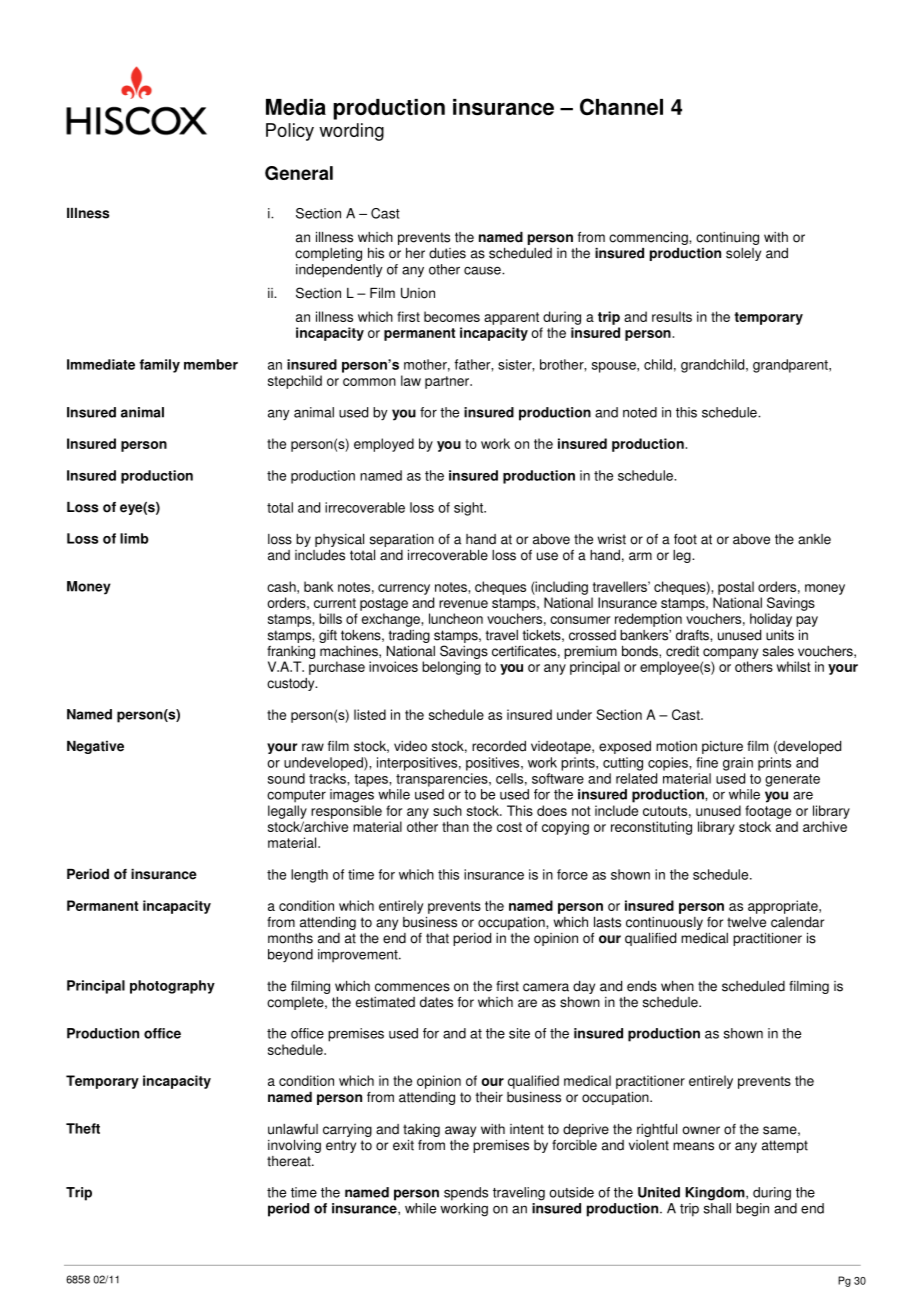  Describe the element at coordinates (621, 107) in the page. I see `Channel` at that location.
